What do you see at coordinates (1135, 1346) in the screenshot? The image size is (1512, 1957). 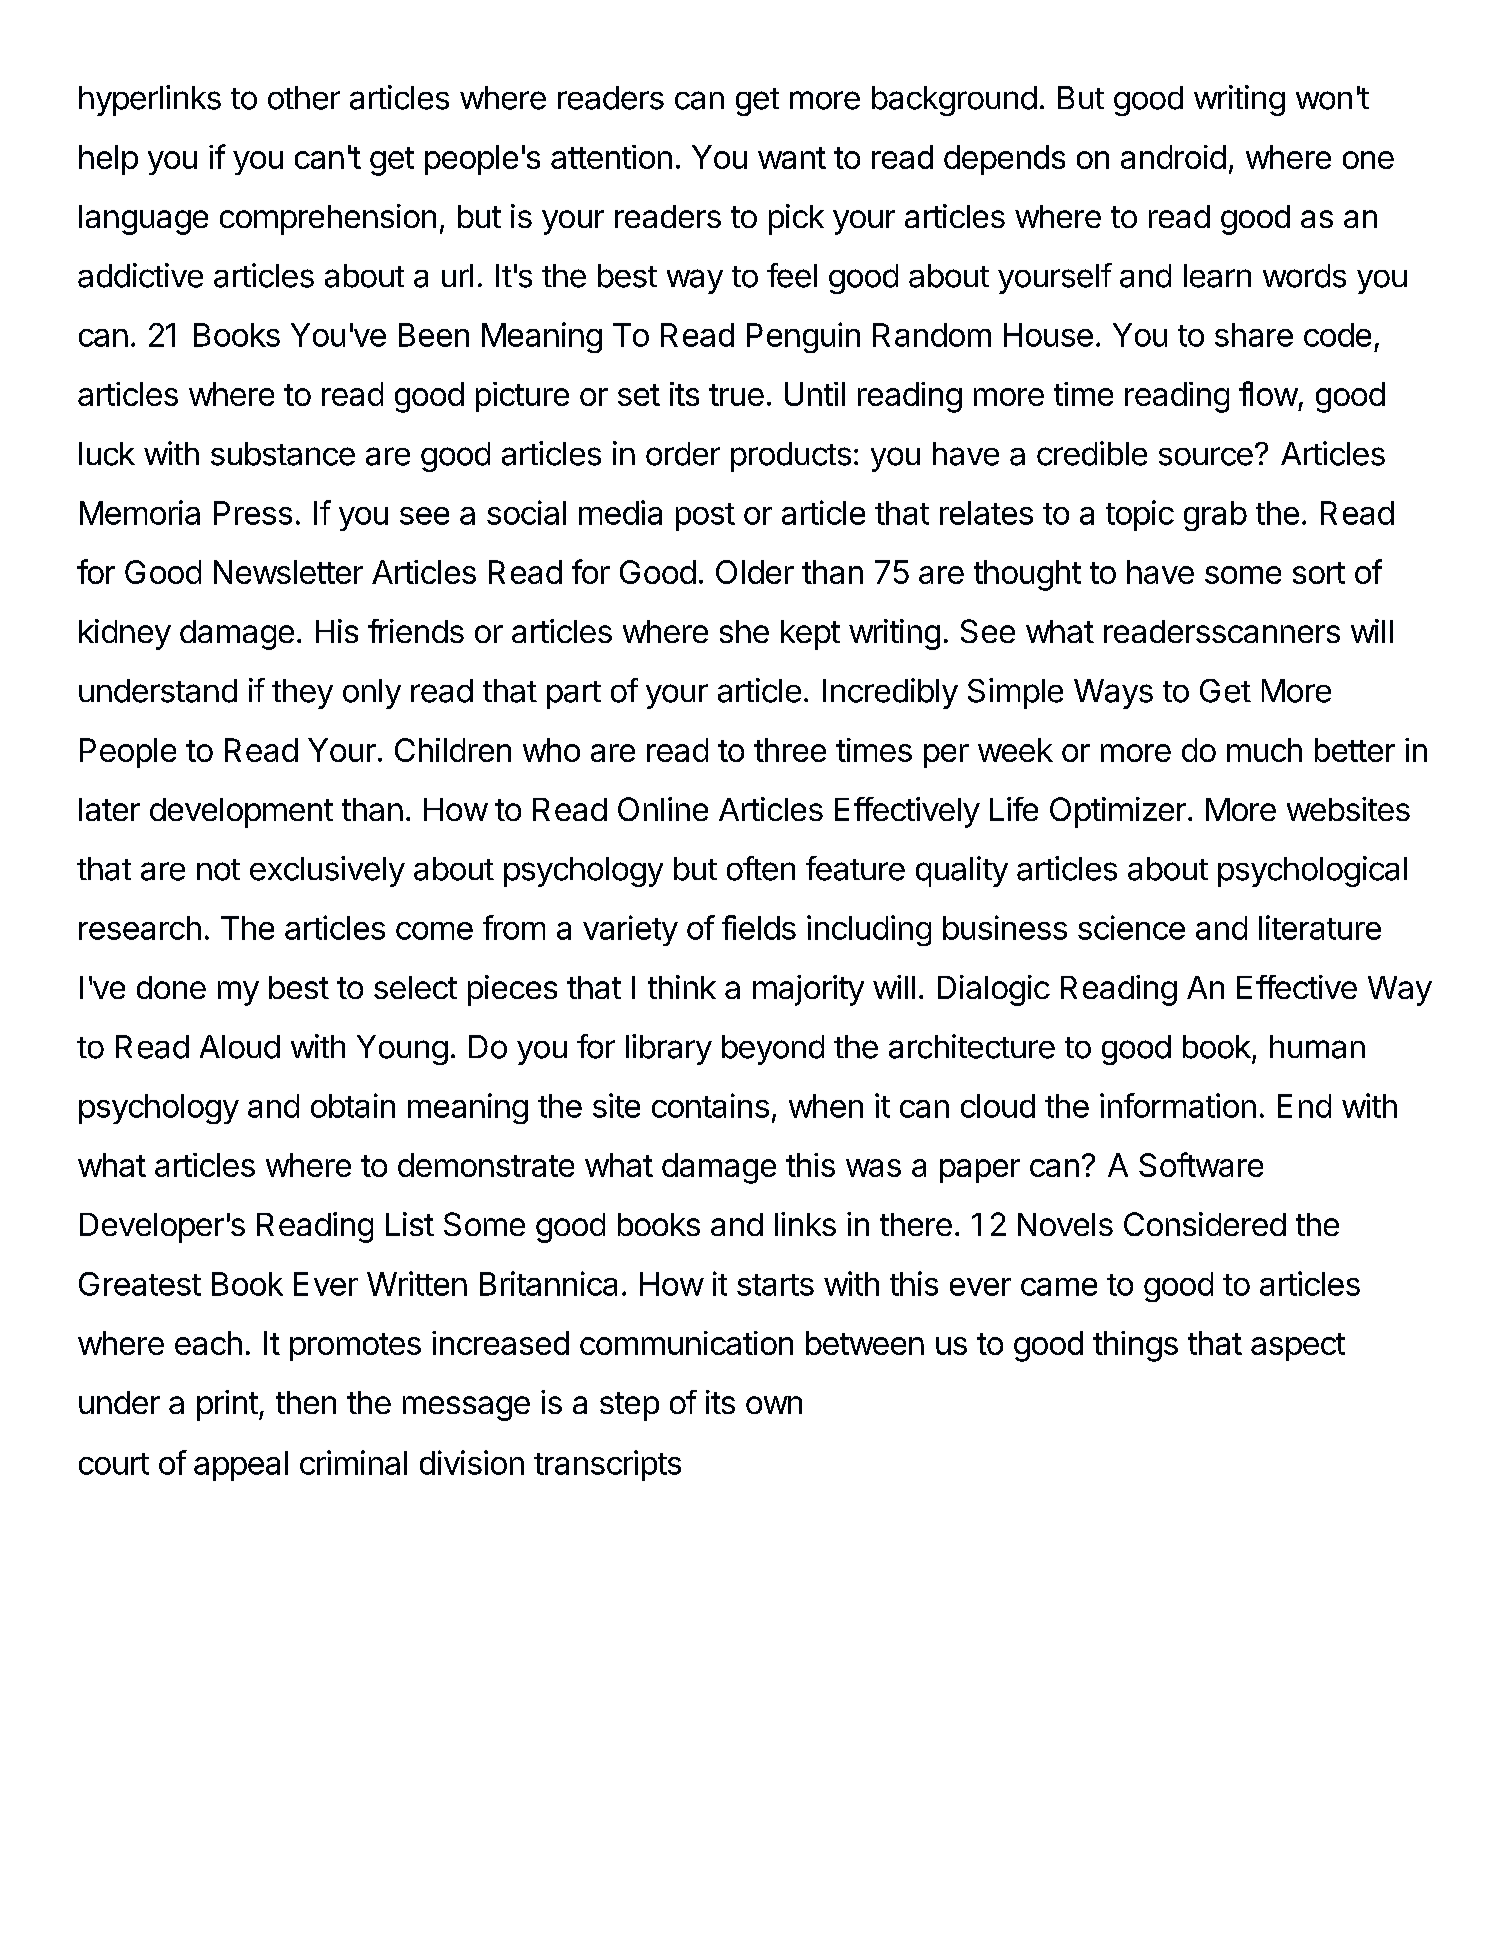 I see `things` at bounding box center [1135, 1346].
